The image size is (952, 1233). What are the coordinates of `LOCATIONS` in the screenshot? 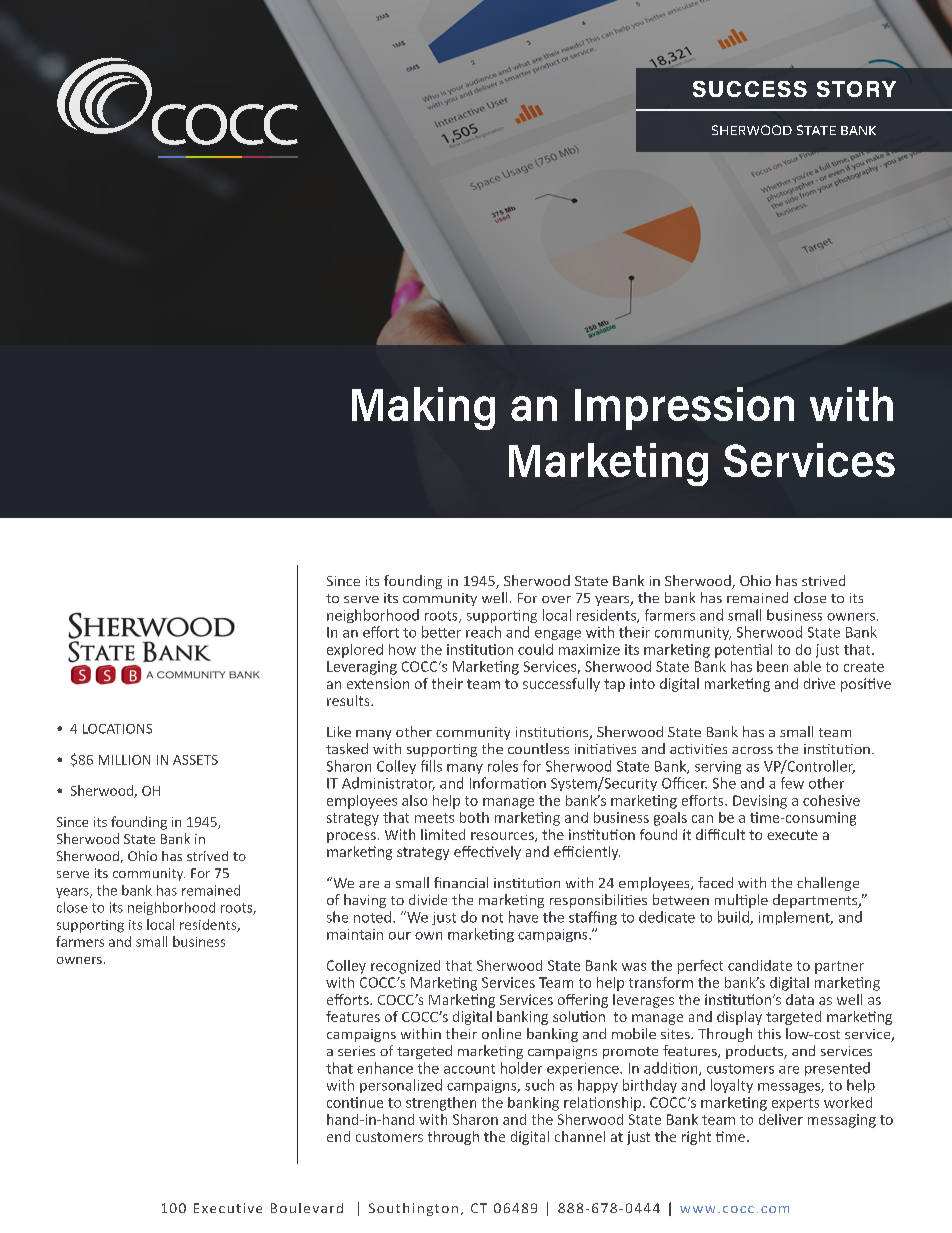 It's located at (117, 729).
